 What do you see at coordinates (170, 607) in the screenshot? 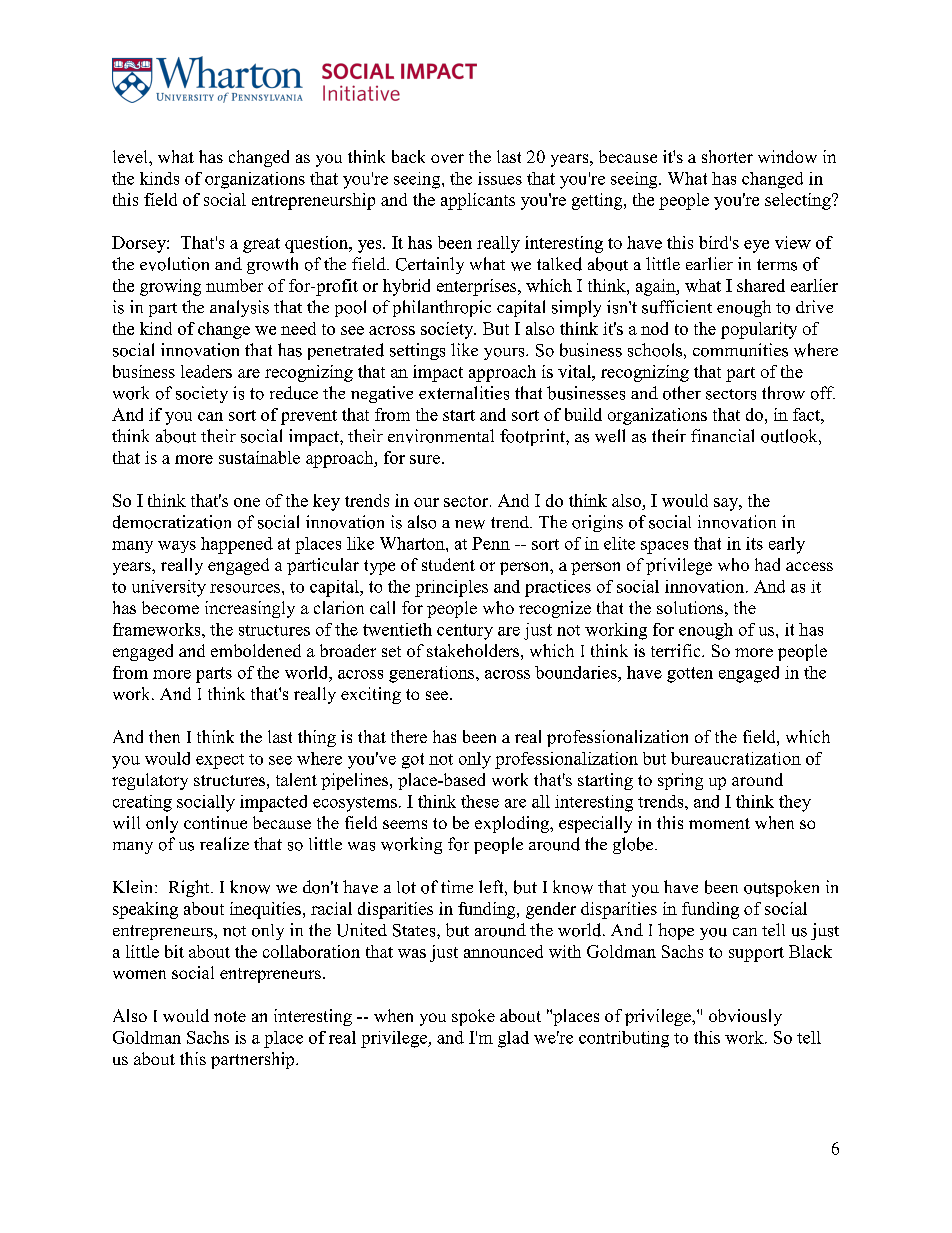
I see `become` at bounding box center [170, 607].
